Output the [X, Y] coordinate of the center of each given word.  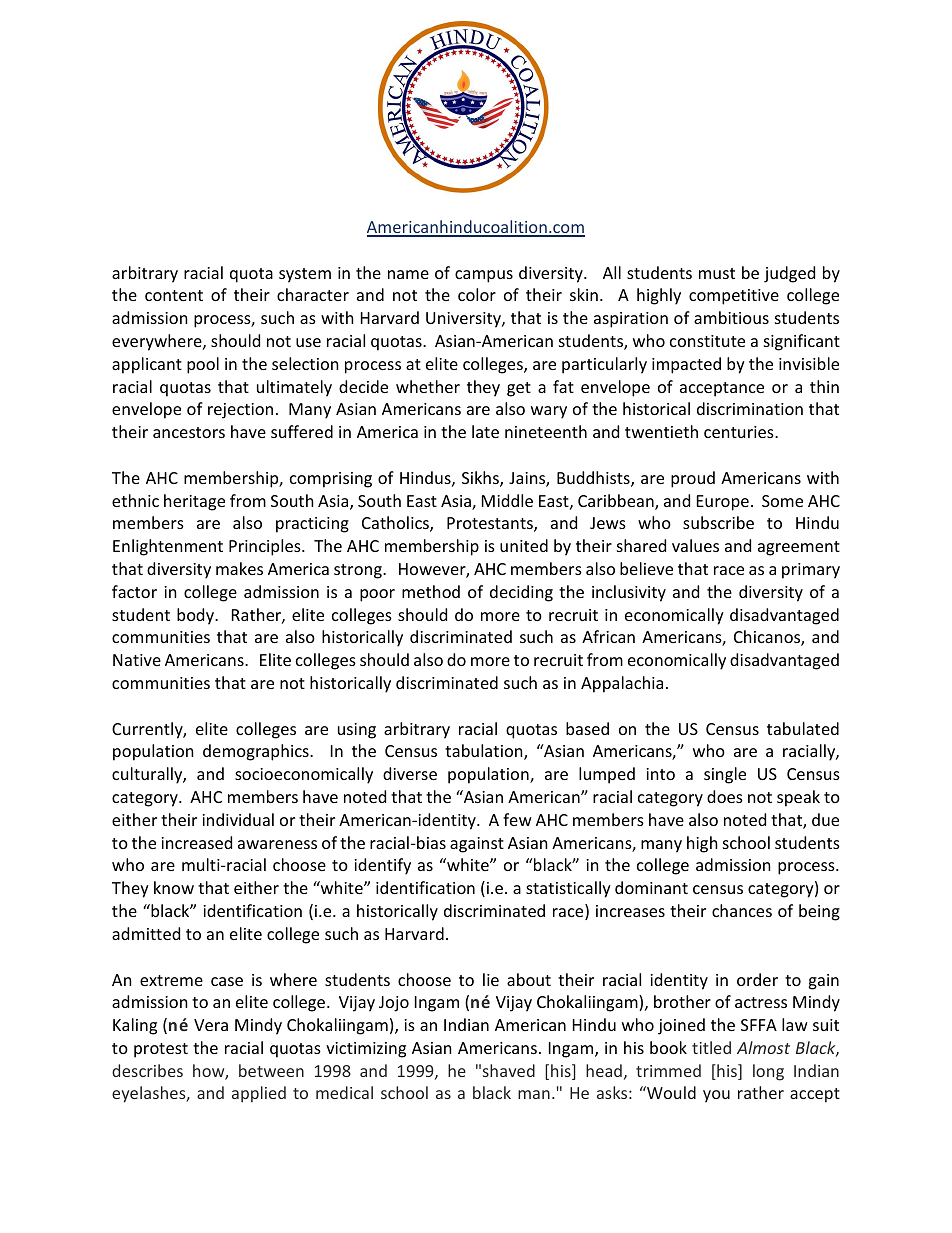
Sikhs [481, 479]
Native [137, 660]
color [477, 294]
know [174, 887]
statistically [568, 889]
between [271, 1070]
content [174, 295]
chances [742, 910]
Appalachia [622, 684]
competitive [734, 297]
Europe [723, 503]
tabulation [485, 752]
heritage [194, 502]
